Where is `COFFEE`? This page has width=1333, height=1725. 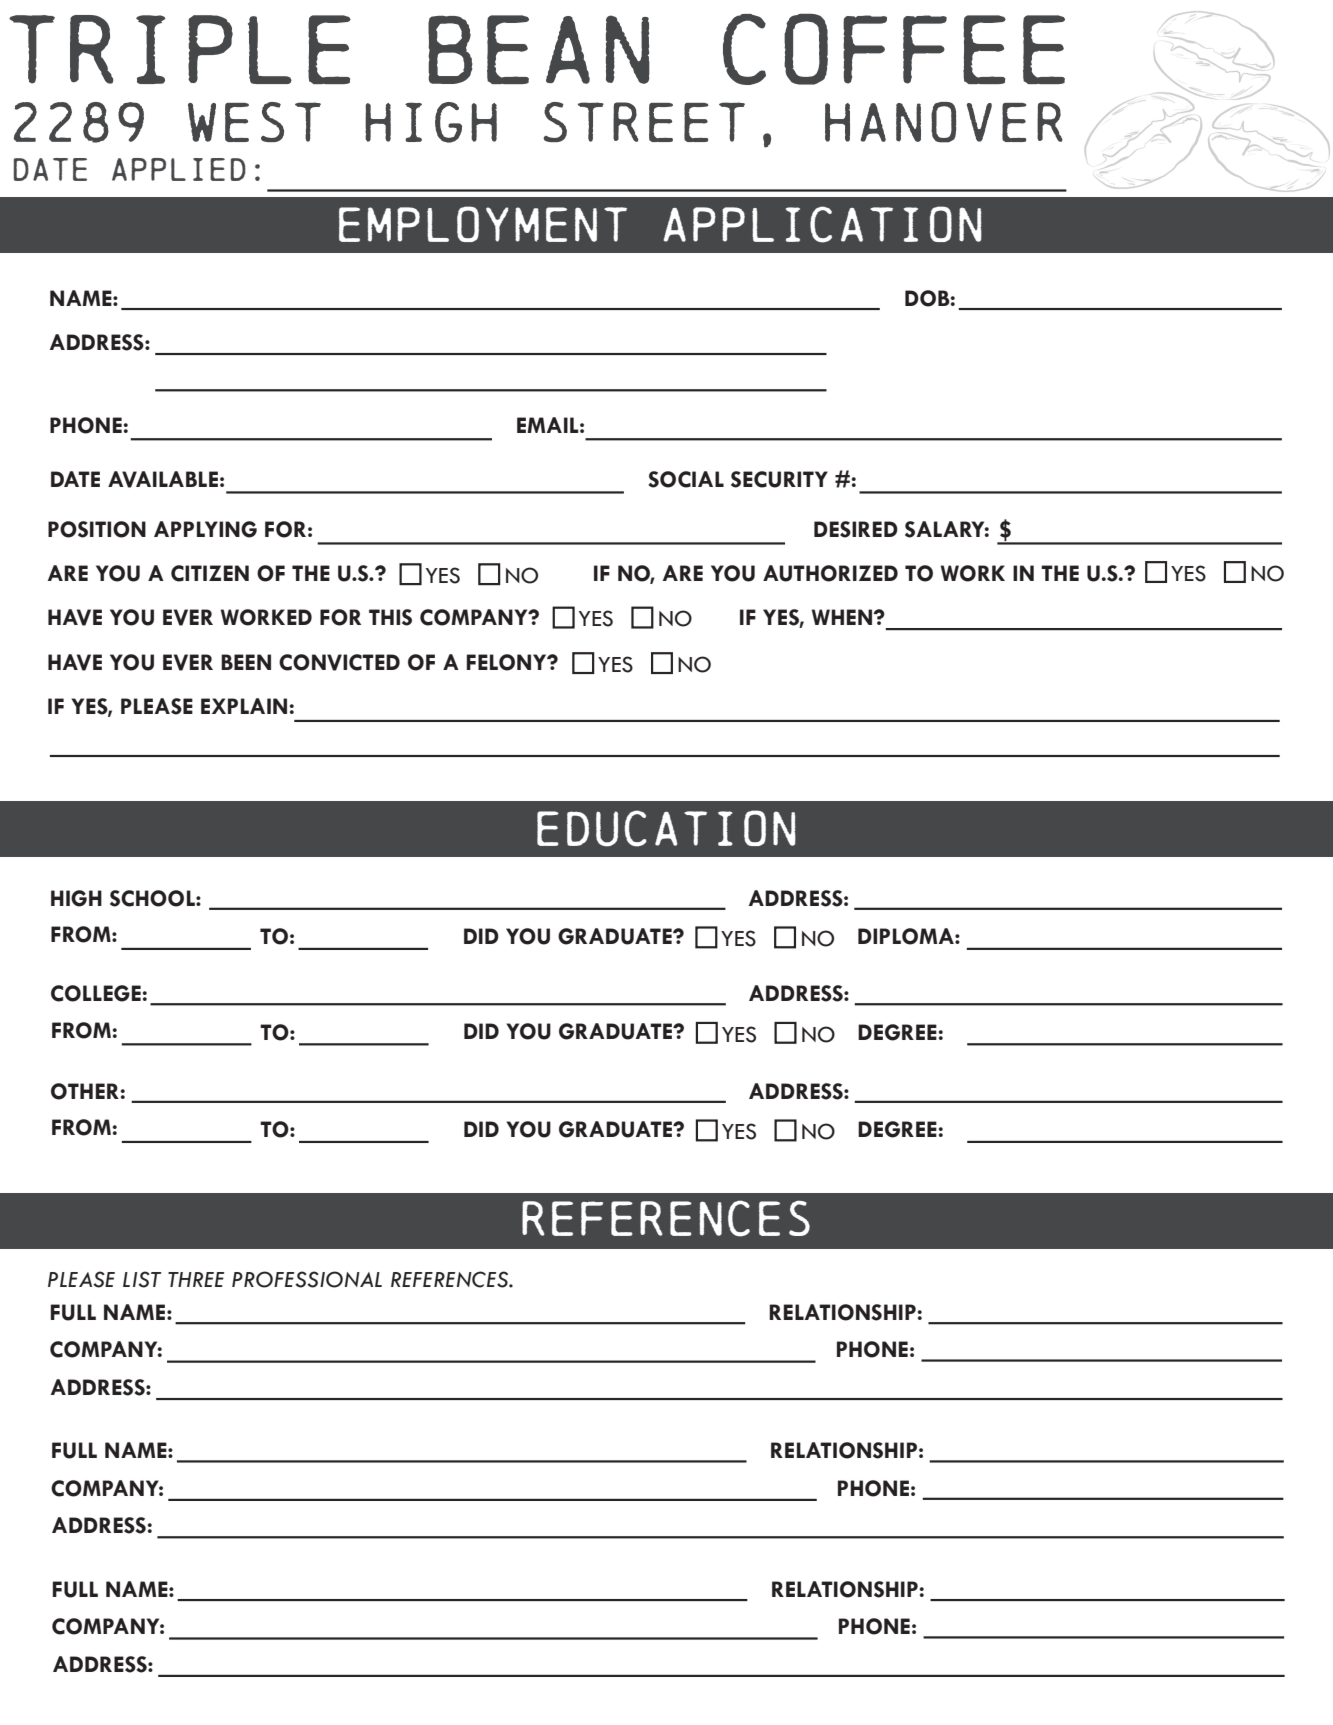 COFFEE is located at coordinates (894, 49).
